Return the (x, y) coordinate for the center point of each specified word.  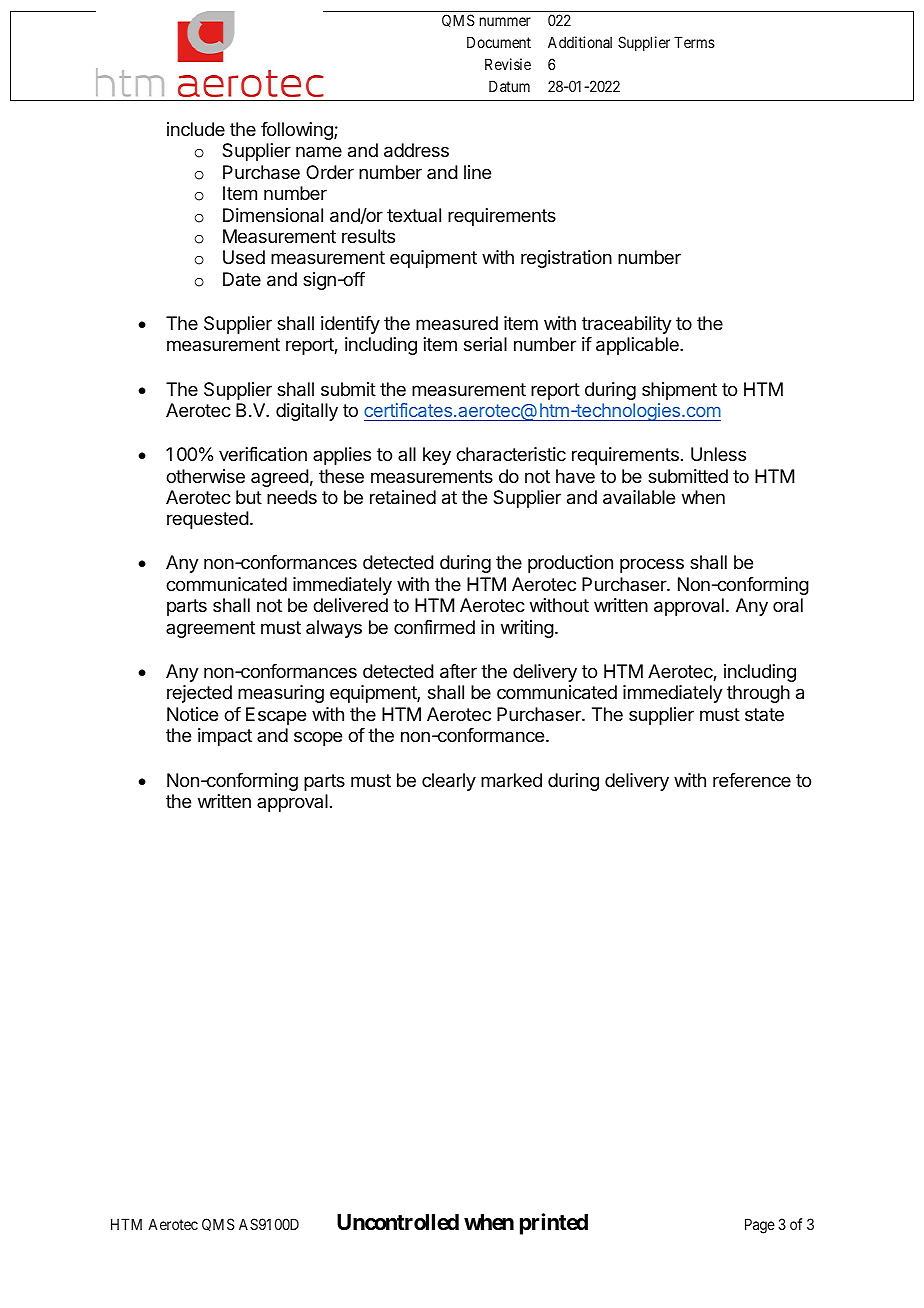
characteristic (511, 454)
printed (554, 1224)
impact (225, 737)
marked (511, 780)
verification (263, 454)
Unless (718, 454)
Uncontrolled (398, 1222)
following (298, 131)
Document (499, 42)
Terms (694, 42)
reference (752, 780)
